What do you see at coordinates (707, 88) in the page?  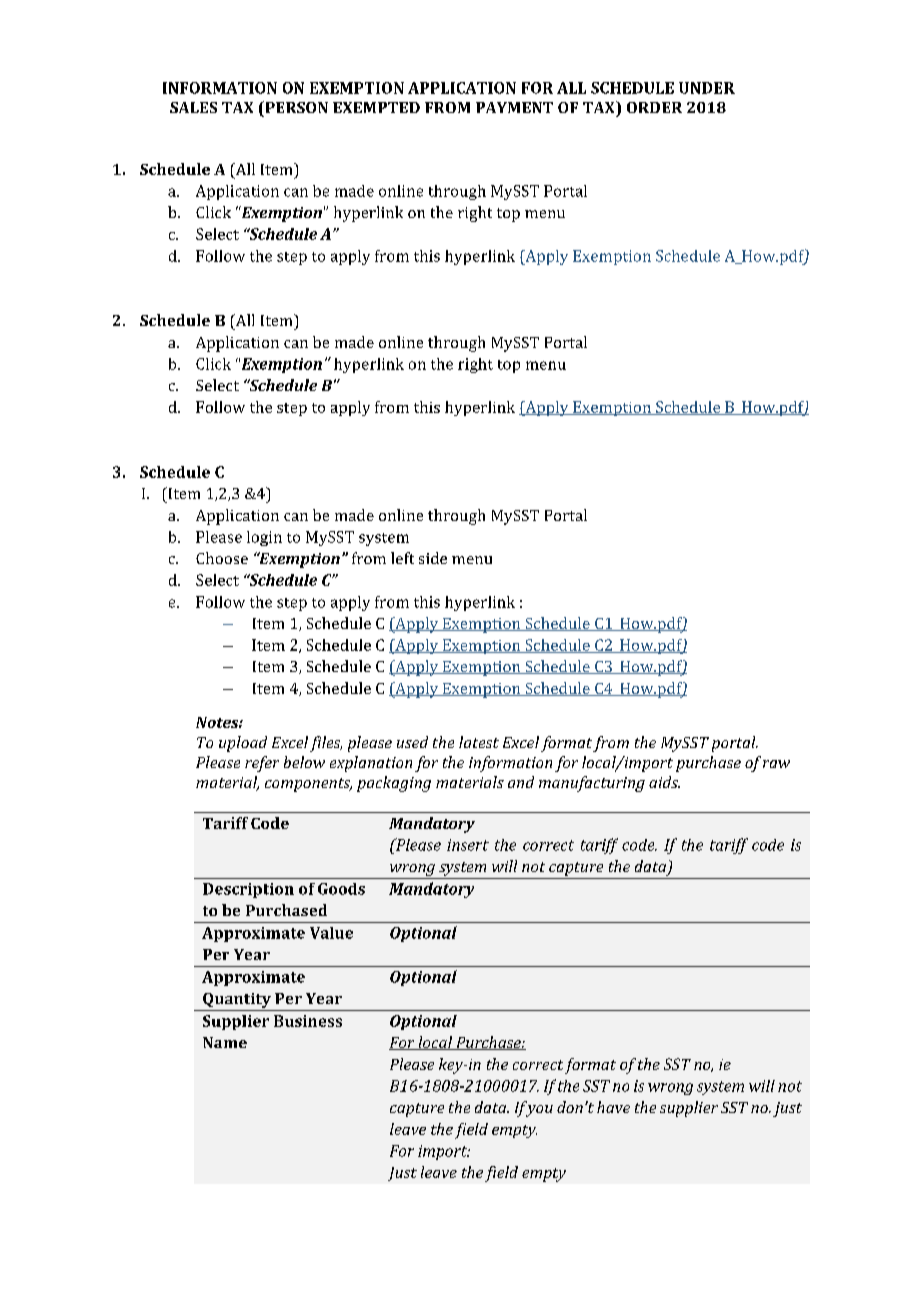 I see `UNDER` at bounding box center [707, 88].
